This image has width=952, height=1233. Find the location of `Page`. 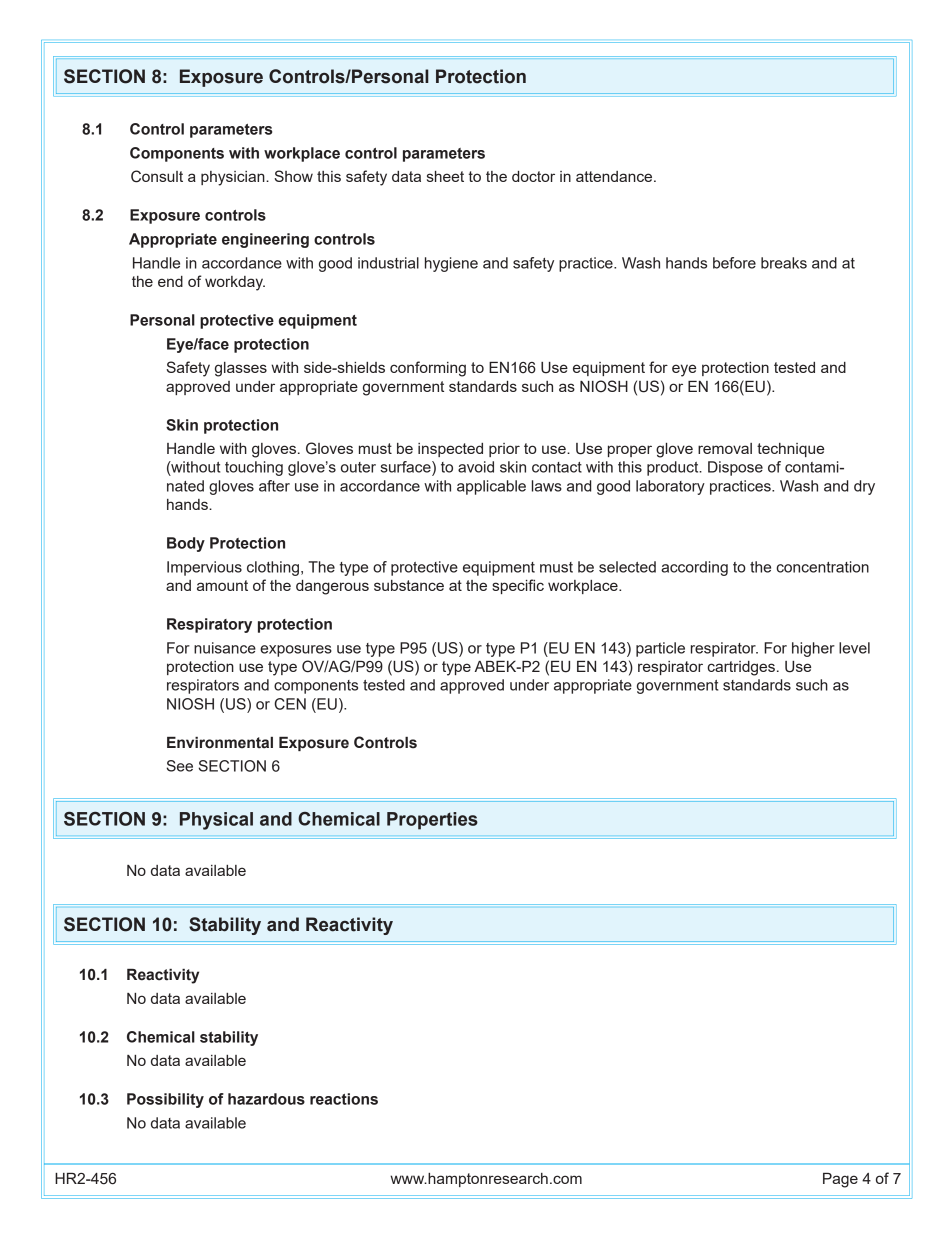

Page is located at coordinates (840, 1180).
